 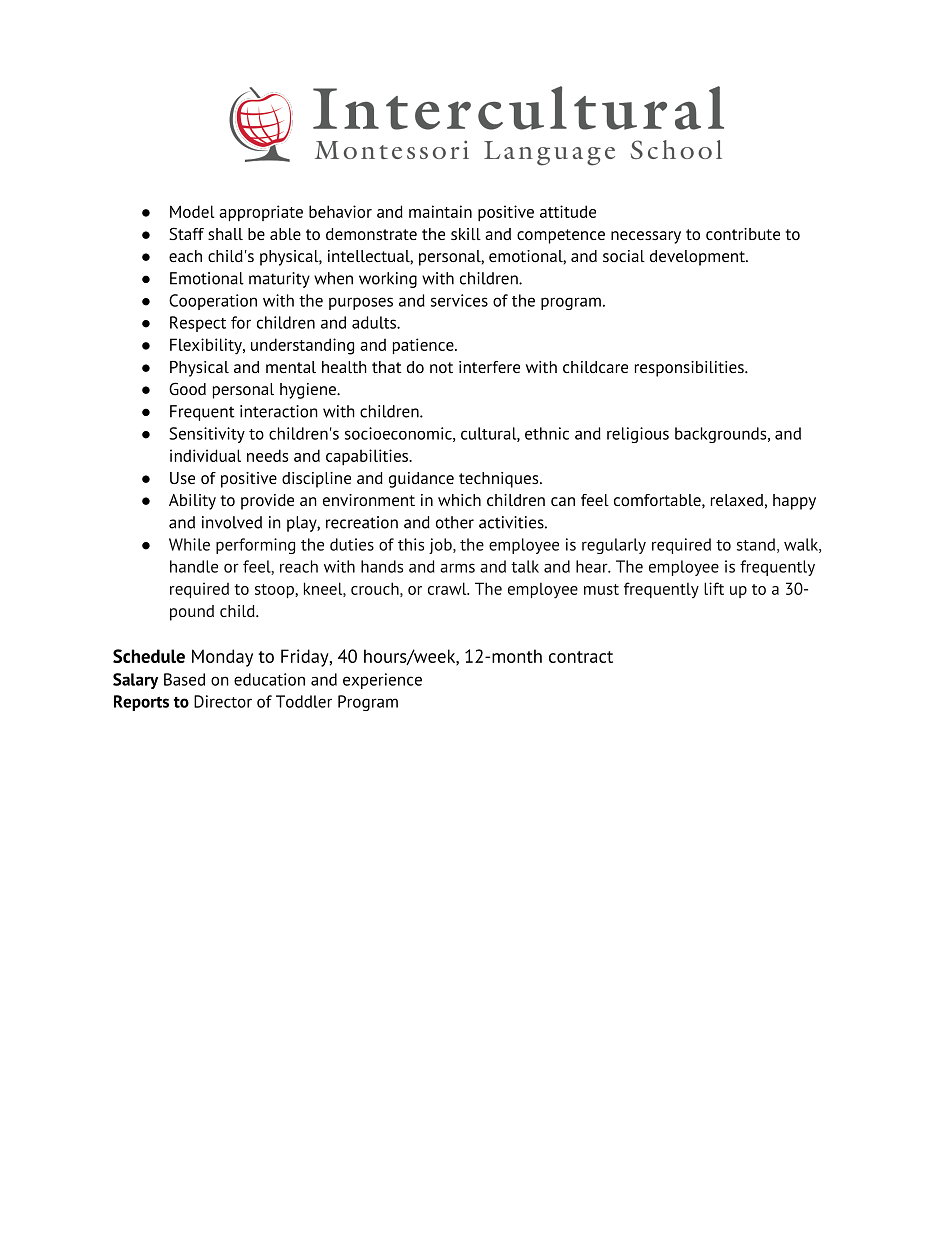 I want to click on relaxed, so click(x=737, y=500).
